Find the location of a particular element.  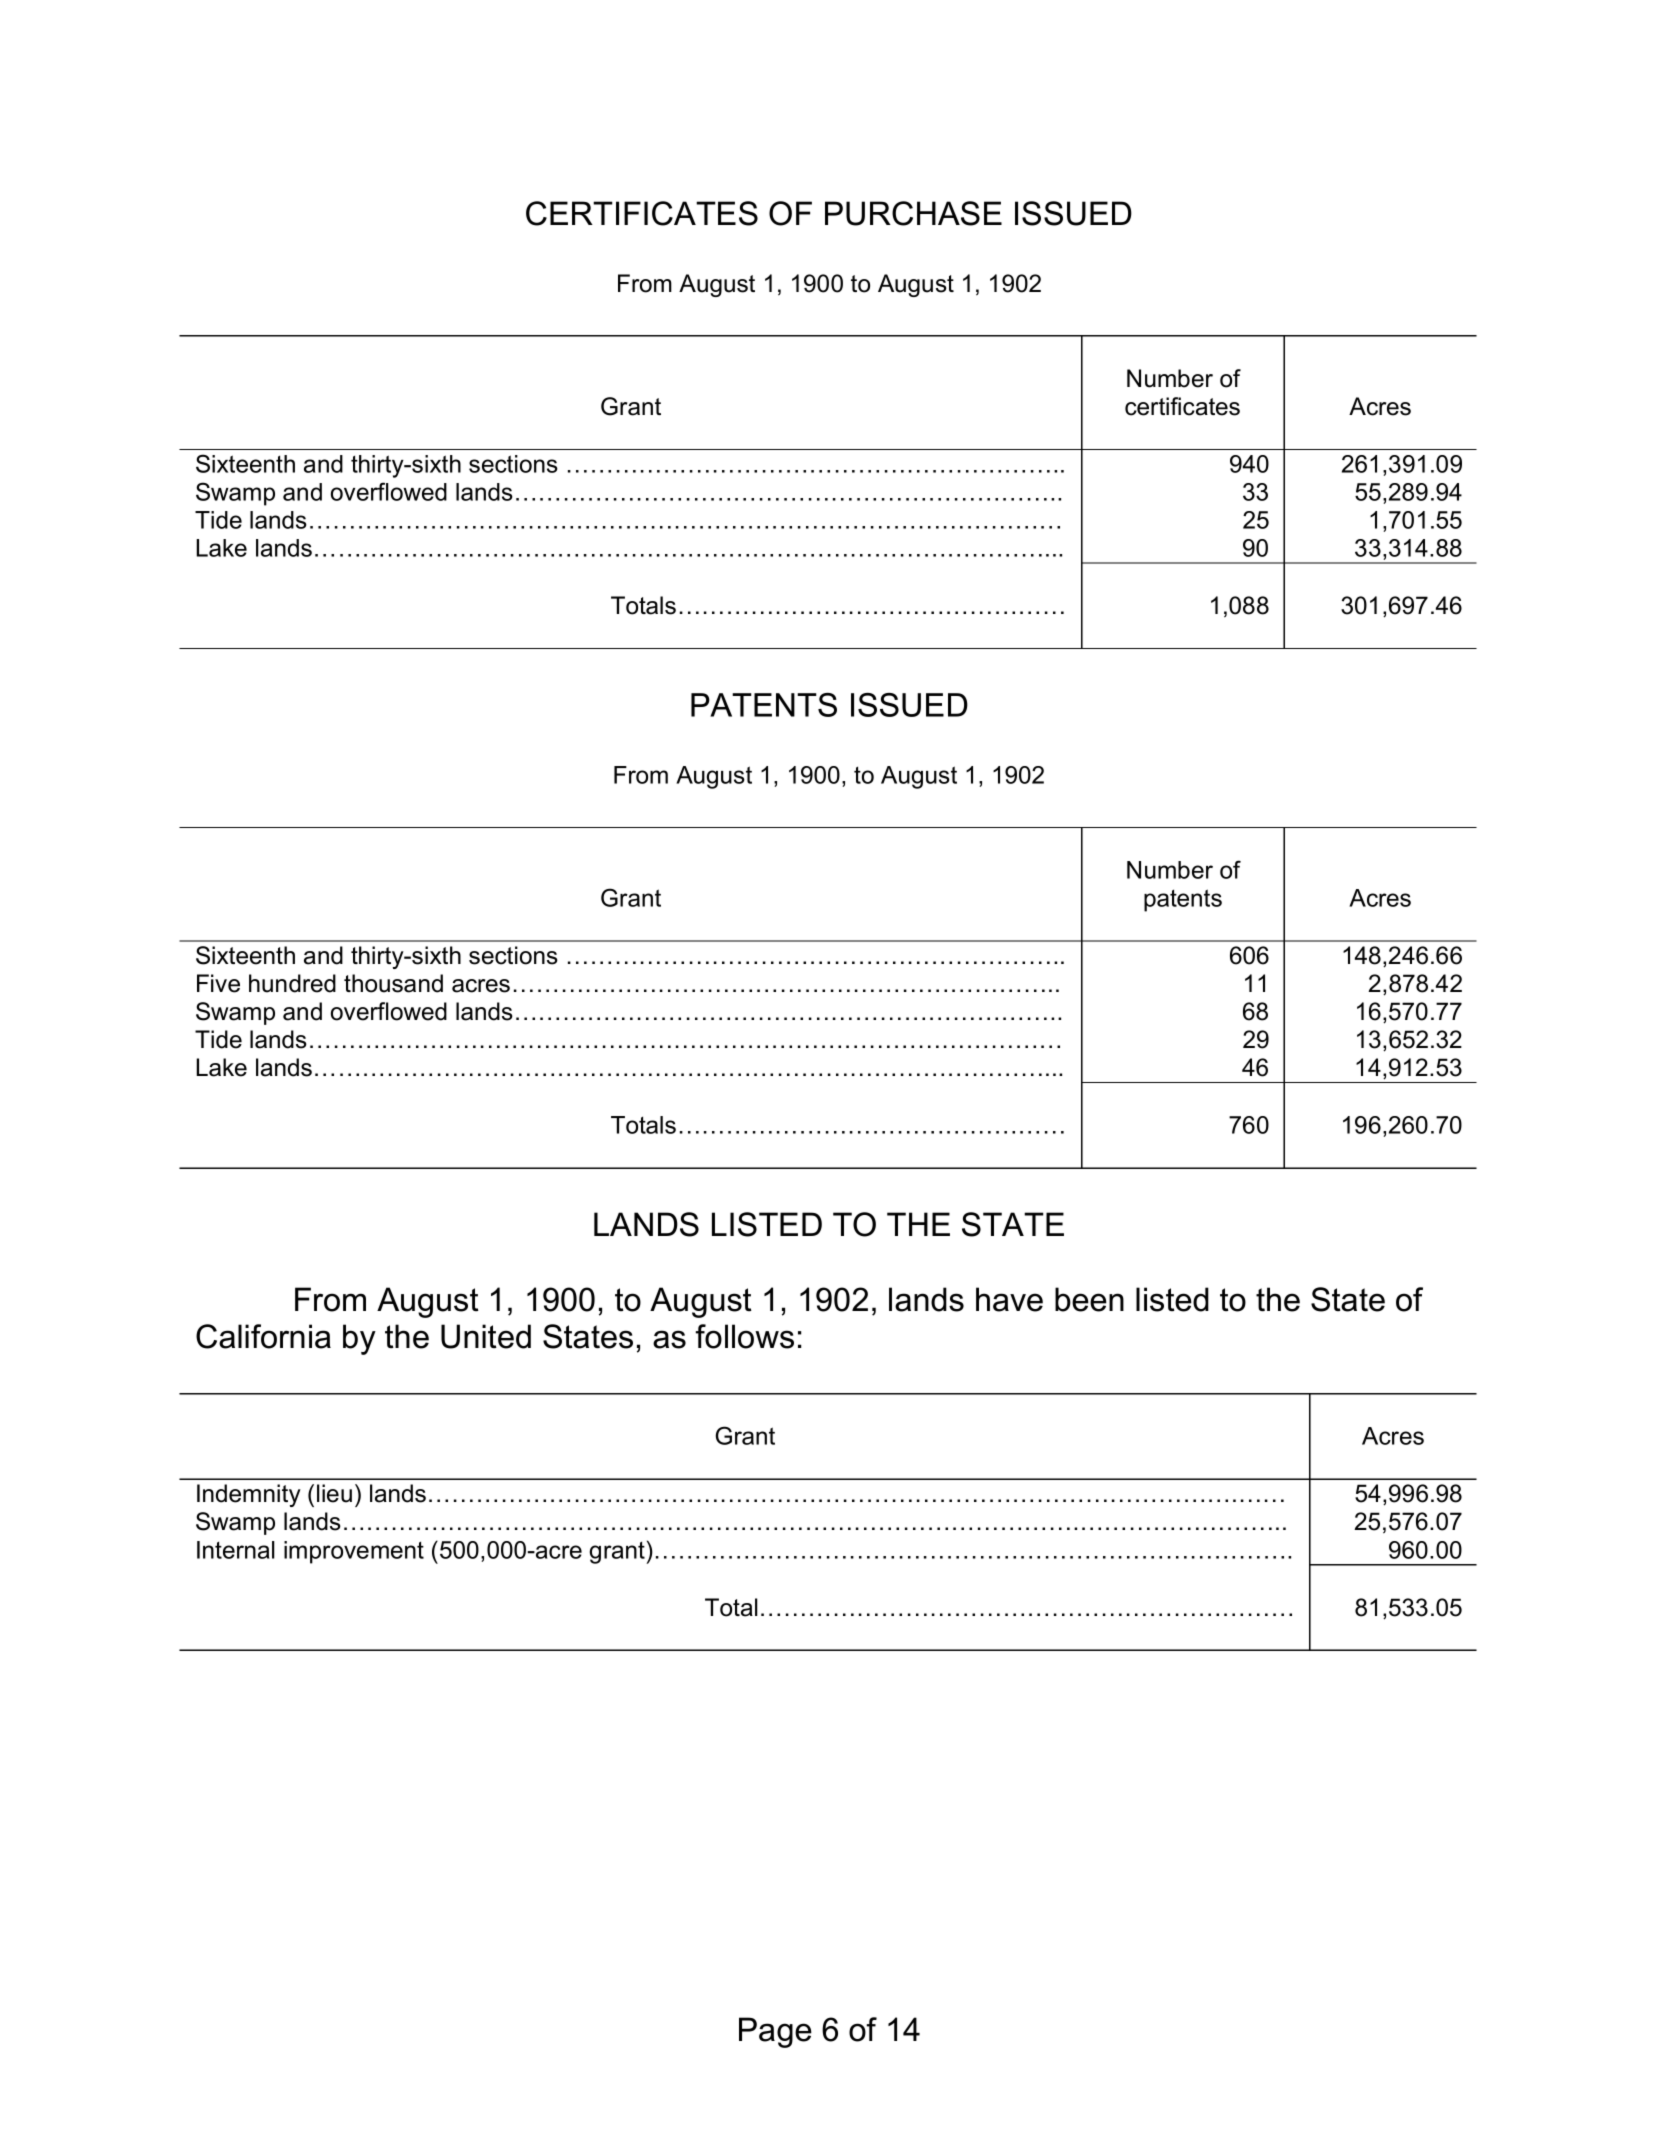

United is located at coordinates (486, 1336).
